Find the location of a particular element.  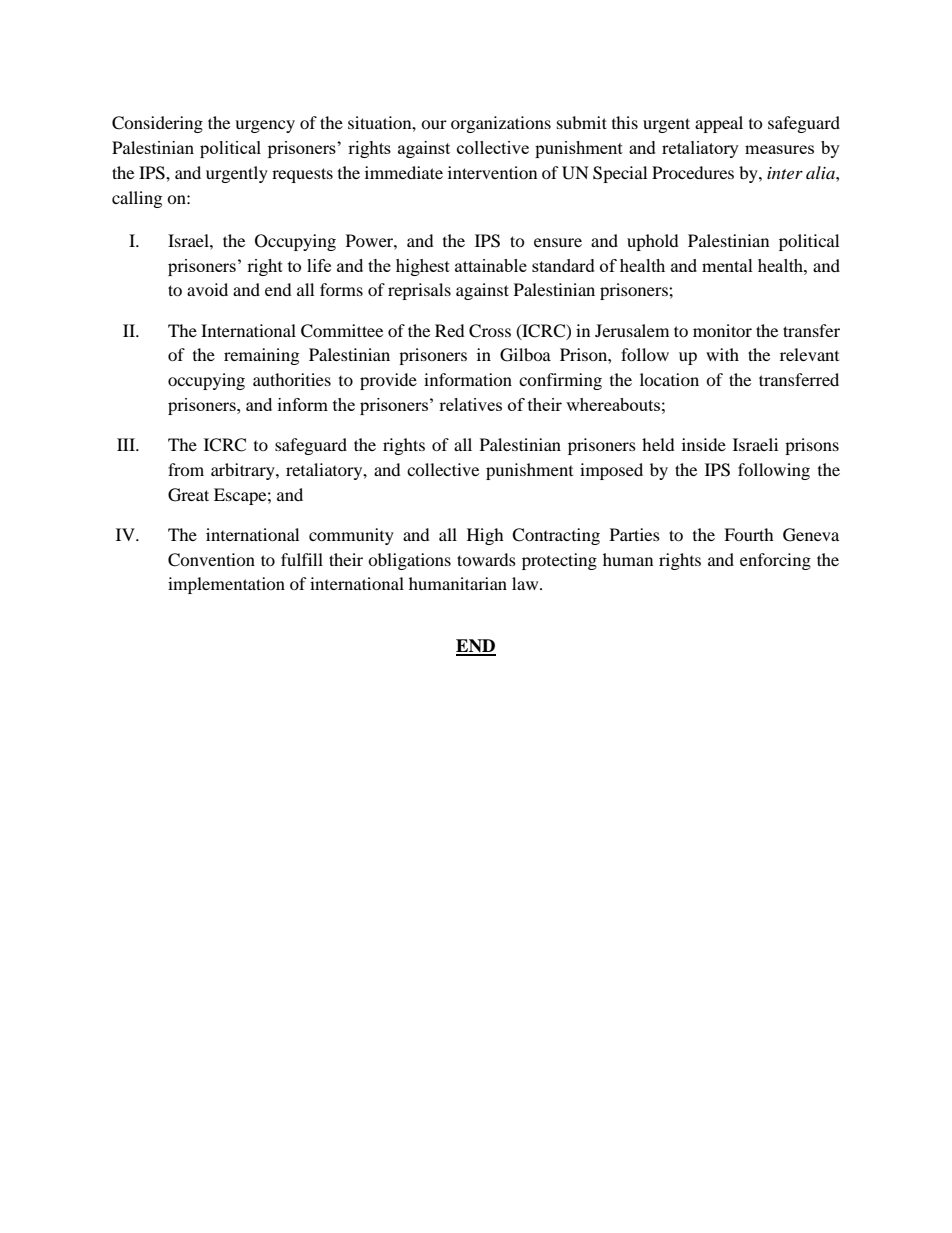

mental is located at coordinates (727, 265).
